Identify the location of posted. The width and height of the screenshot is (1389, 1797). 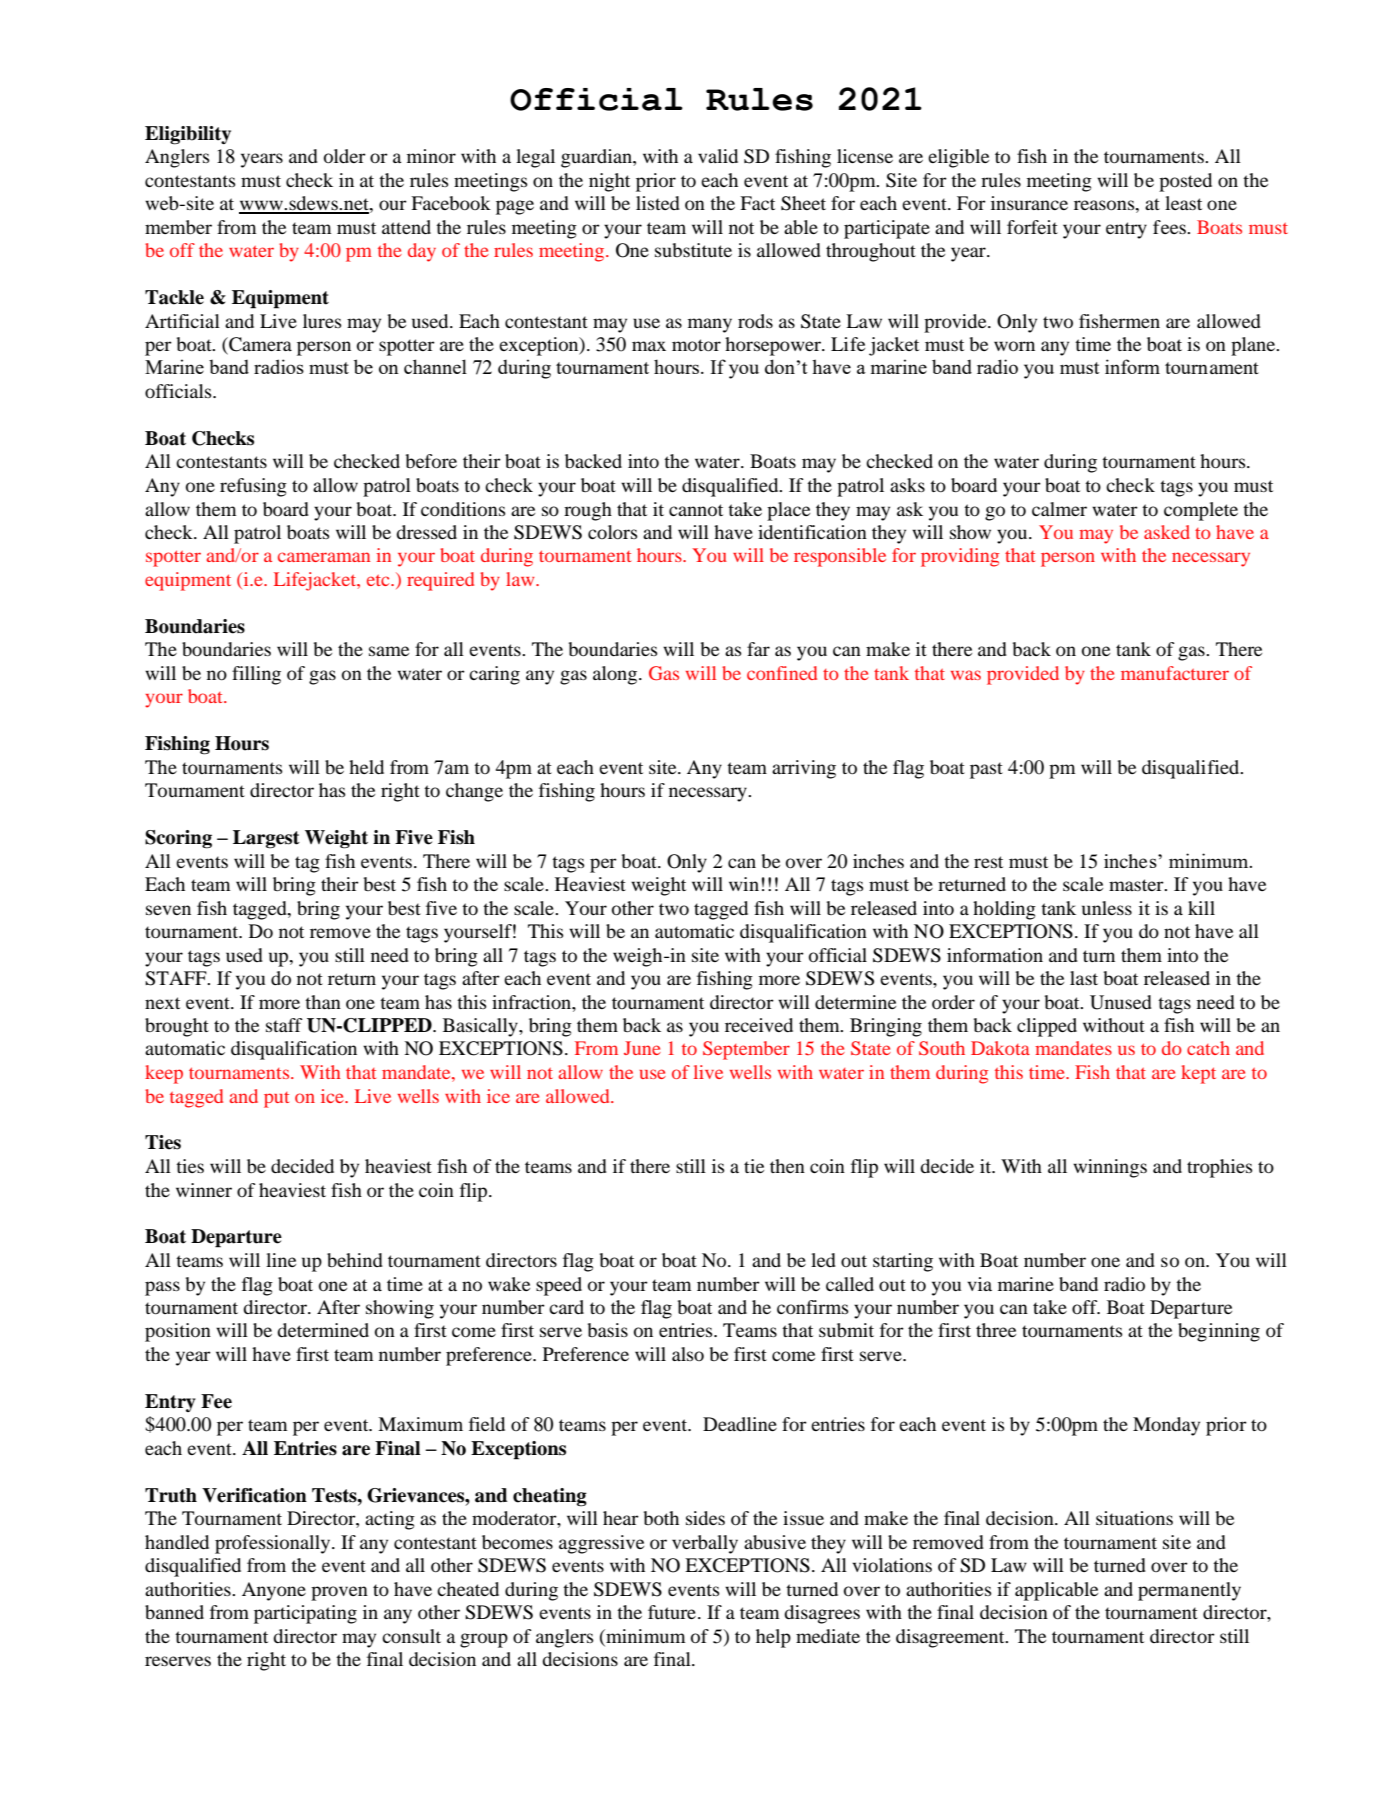
(1185, 182).
